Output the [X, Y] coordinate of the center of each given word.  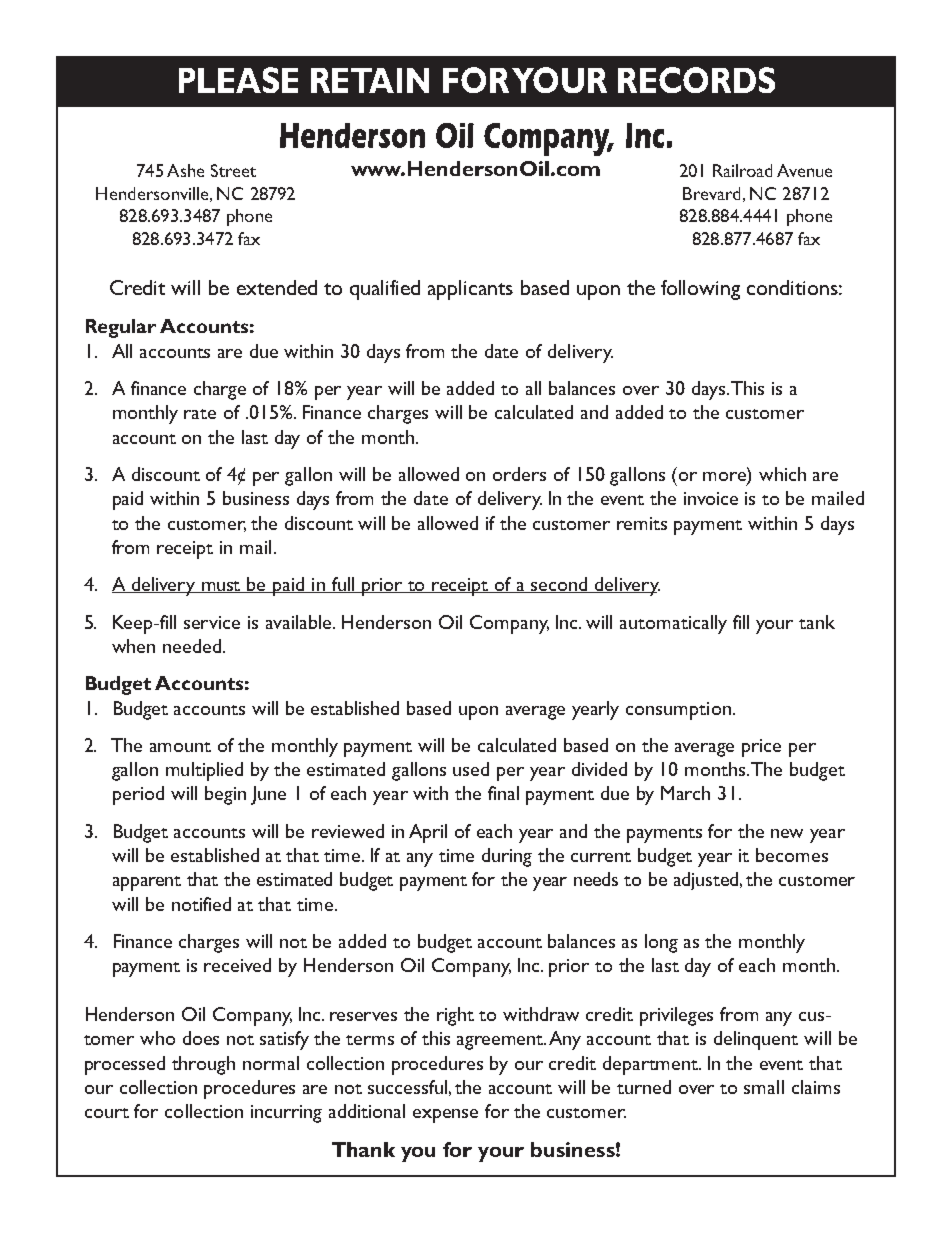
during [507, 857]
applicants [470, 290]
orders [519, 474]
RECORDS [696, 80]
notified [201, 904]
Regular [121, 328]
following [700, 290]
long [661, 943]
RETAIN [370, 80]
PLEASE [238, 80]
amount [180, 747]
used [471, 769]
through [203, 1065]
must [222, 587]
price [761, 748]
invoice [711, 498]
